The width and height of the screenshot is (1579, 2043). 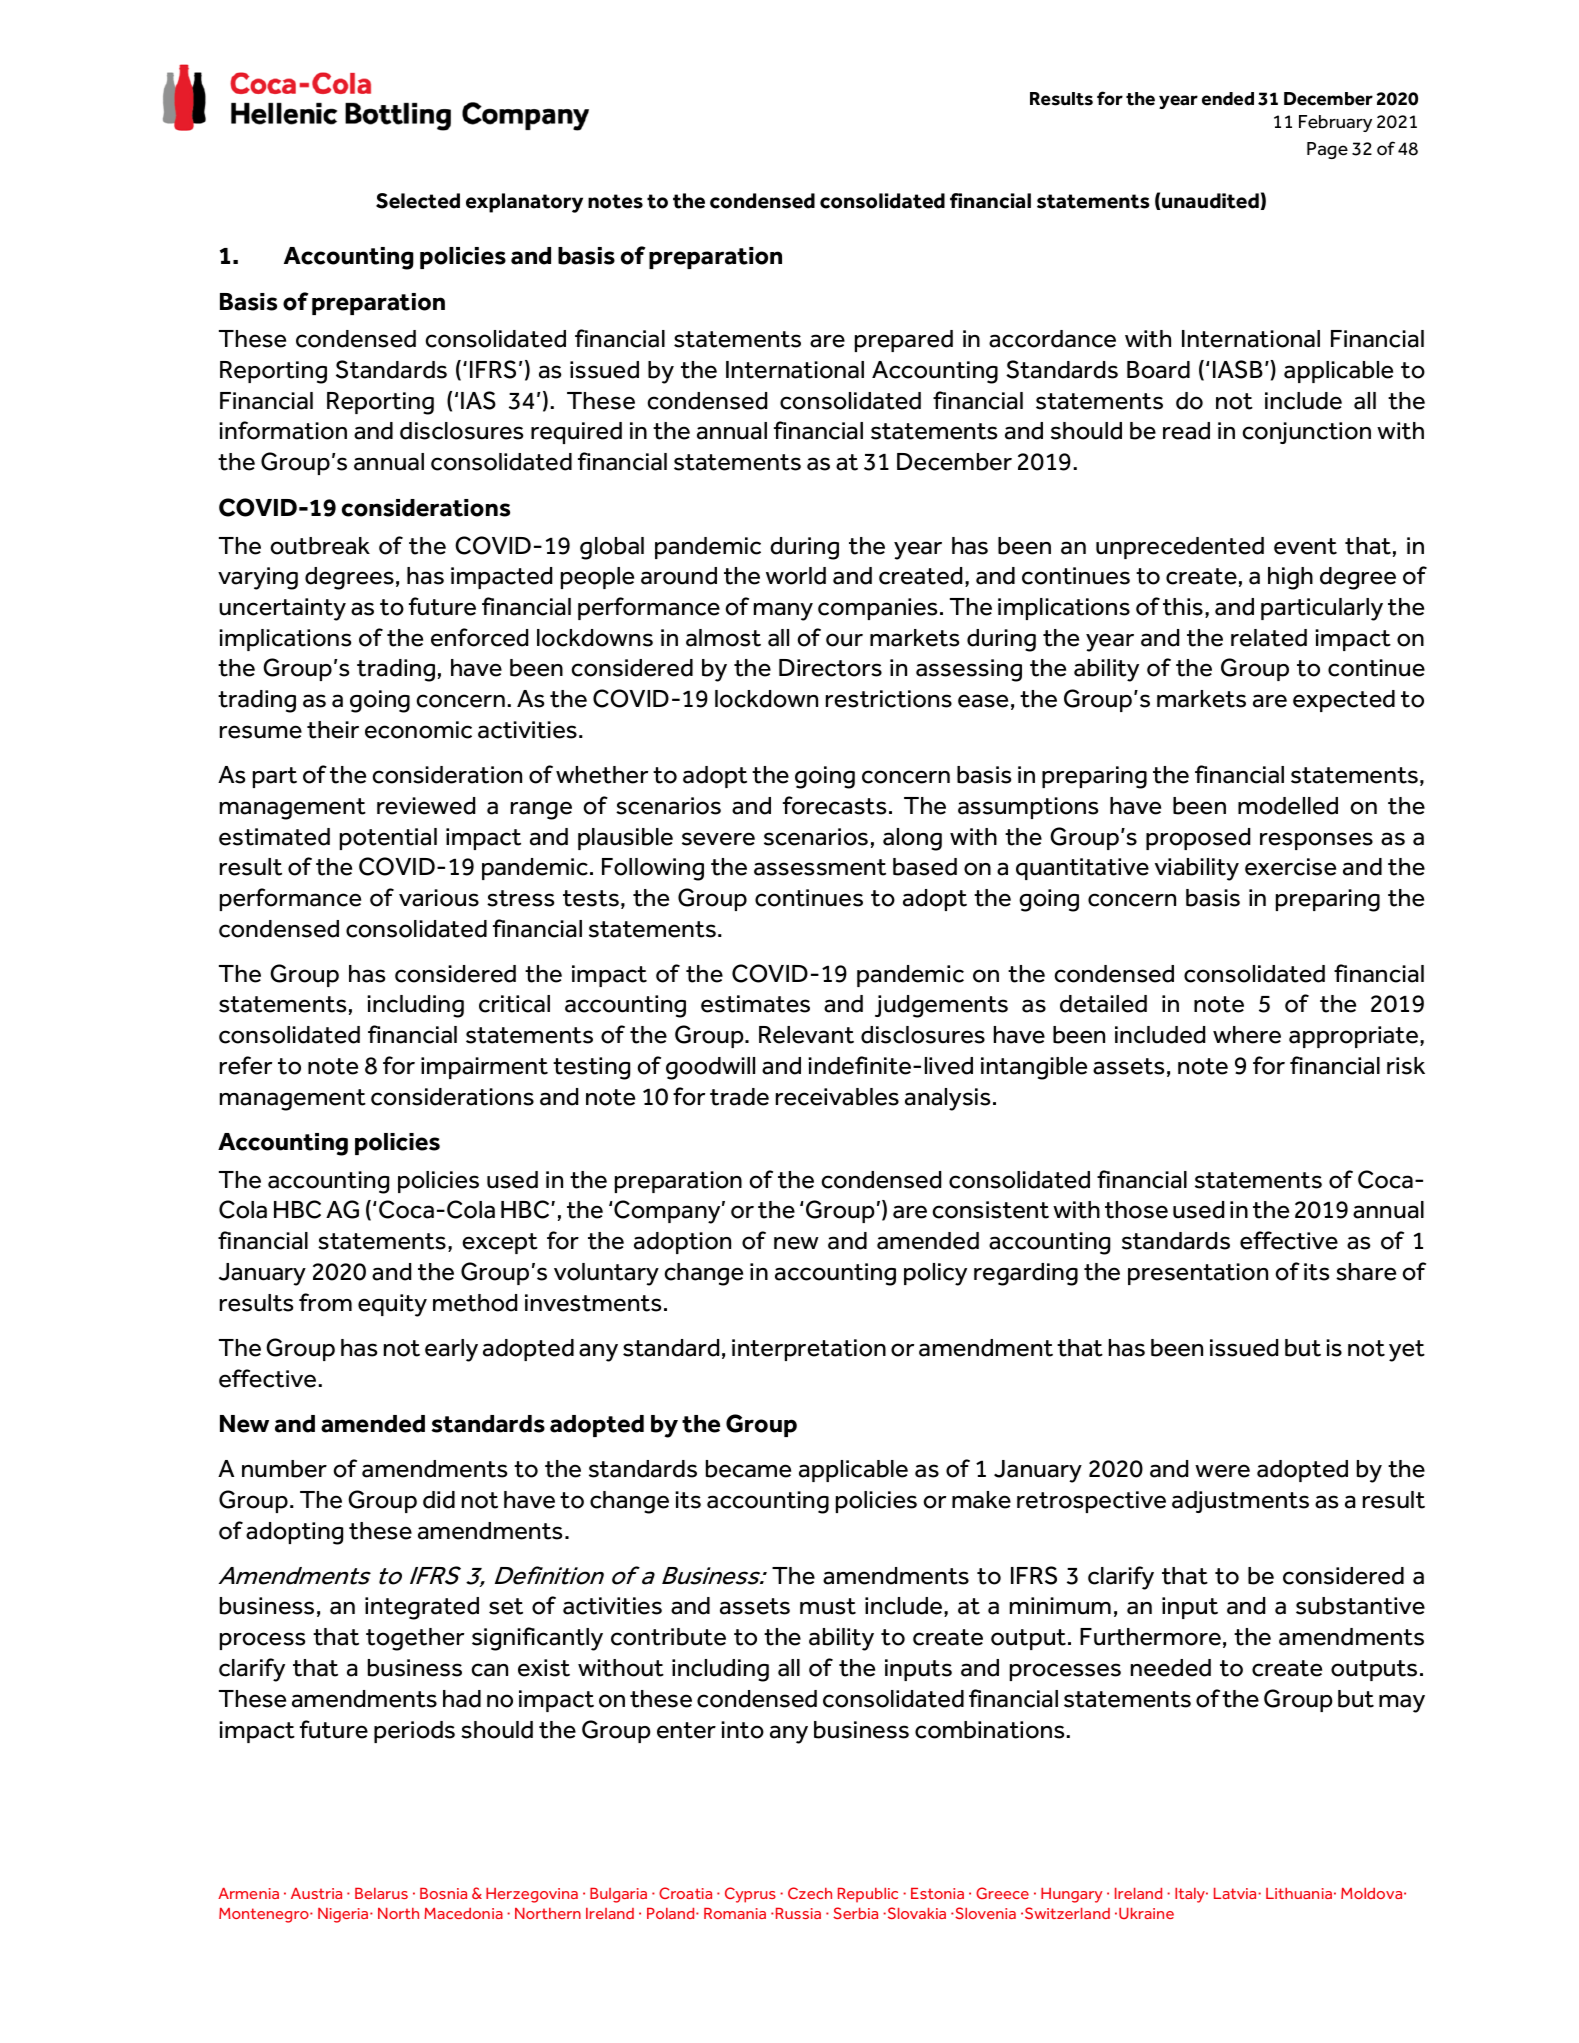 I want to click on Latvia, so click(x=1236, y=1893).
